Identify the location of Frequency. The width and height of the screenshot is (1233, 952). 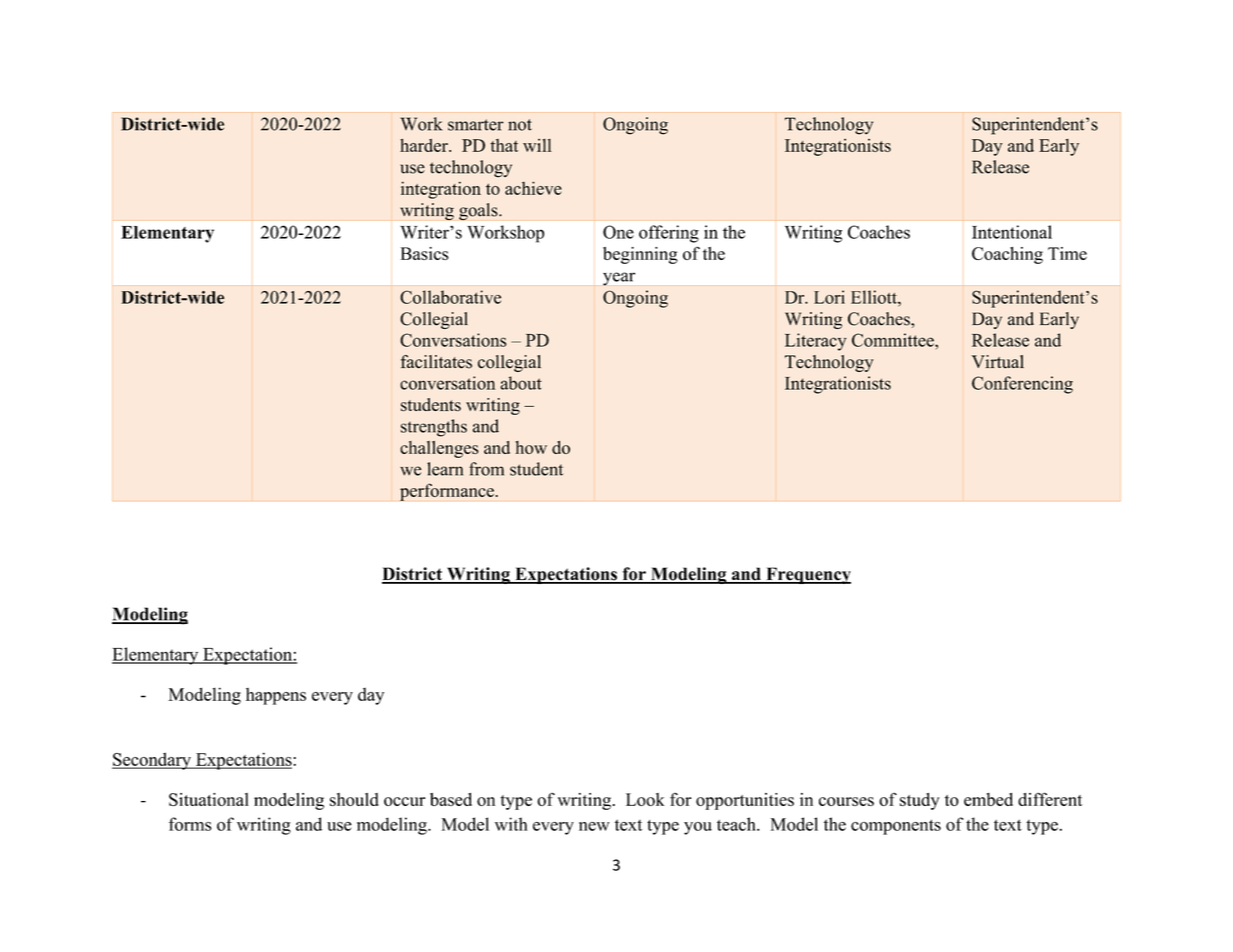
(807, 575).
